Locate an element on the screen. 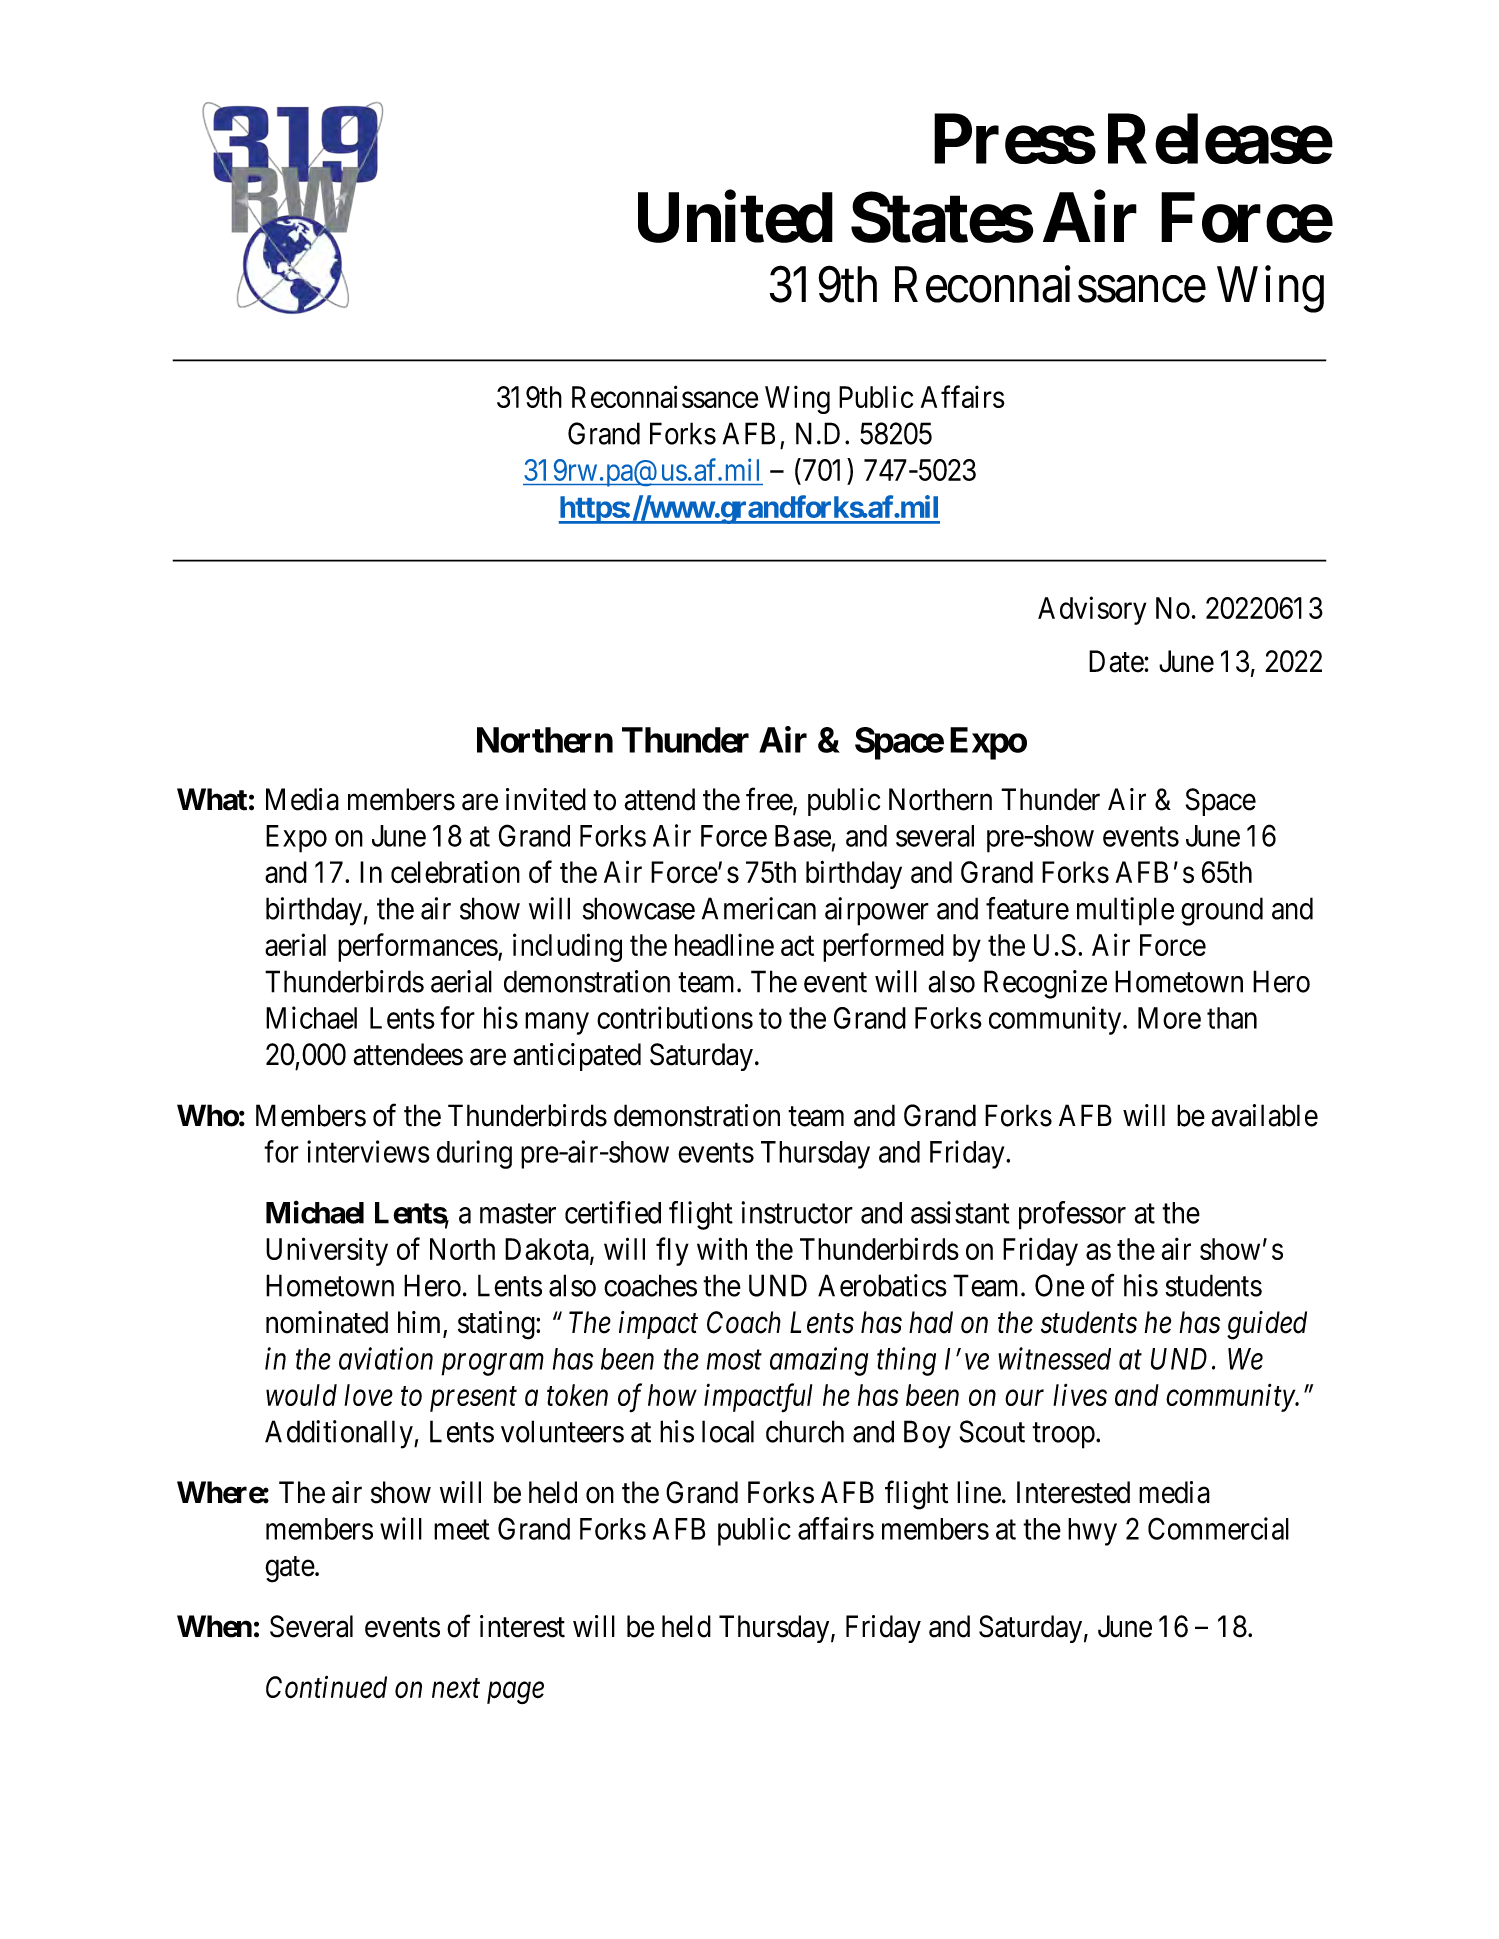 This screenshot has width=1499, height=1939. during is located at coordinates (474, 1154).
